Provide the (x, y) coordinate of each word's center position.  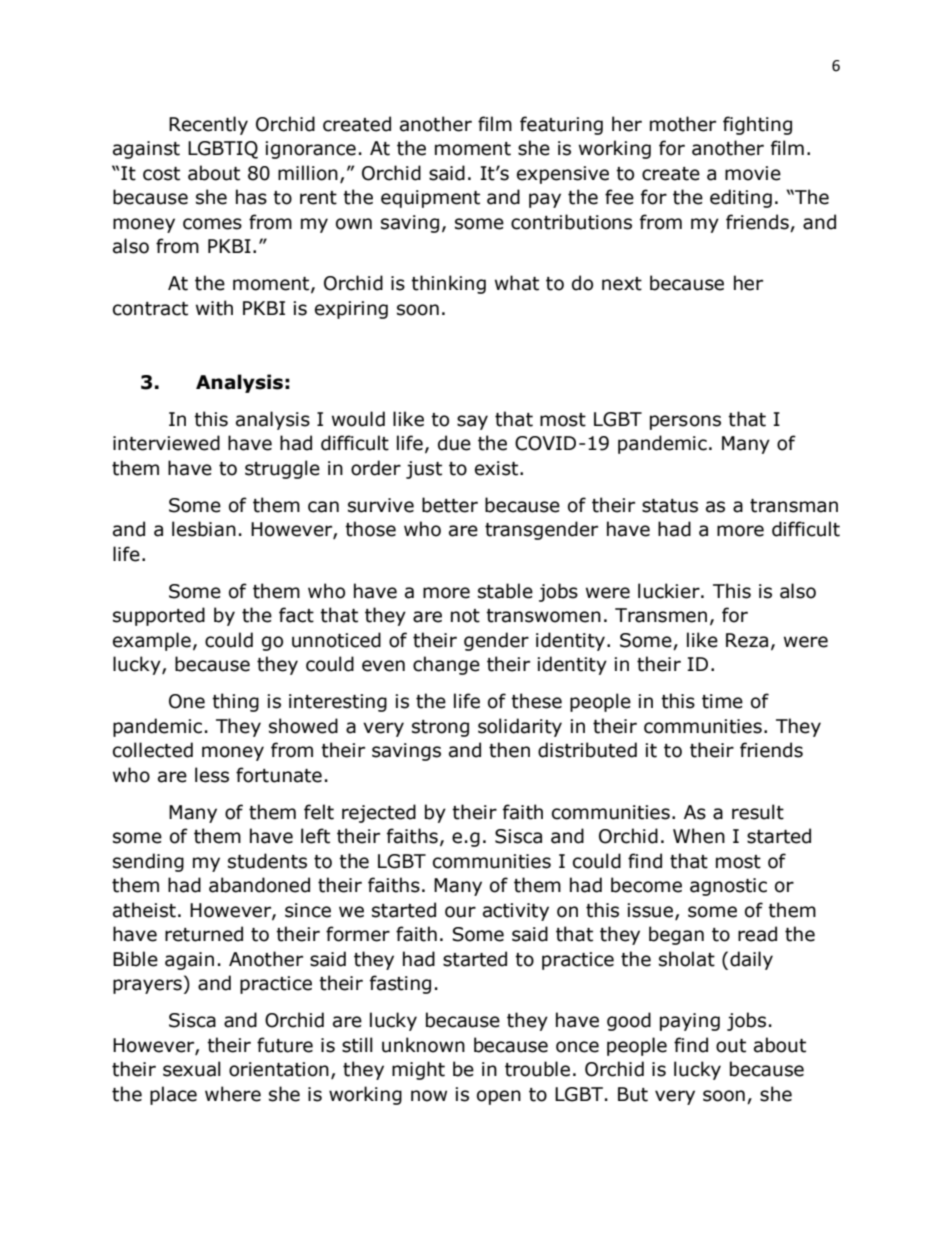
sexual (192, 1069)
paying (690, 1022)
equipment (430, 199)
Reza (747, 640)
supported (159, 616)
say (472, 422)
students (267, 861)
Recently (208, 125)
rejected (379, 813)
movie (753, 173)
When (699, 836)
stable (505, 591)
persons (685, 422)
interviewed (166, 443)
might (418, 1070)
